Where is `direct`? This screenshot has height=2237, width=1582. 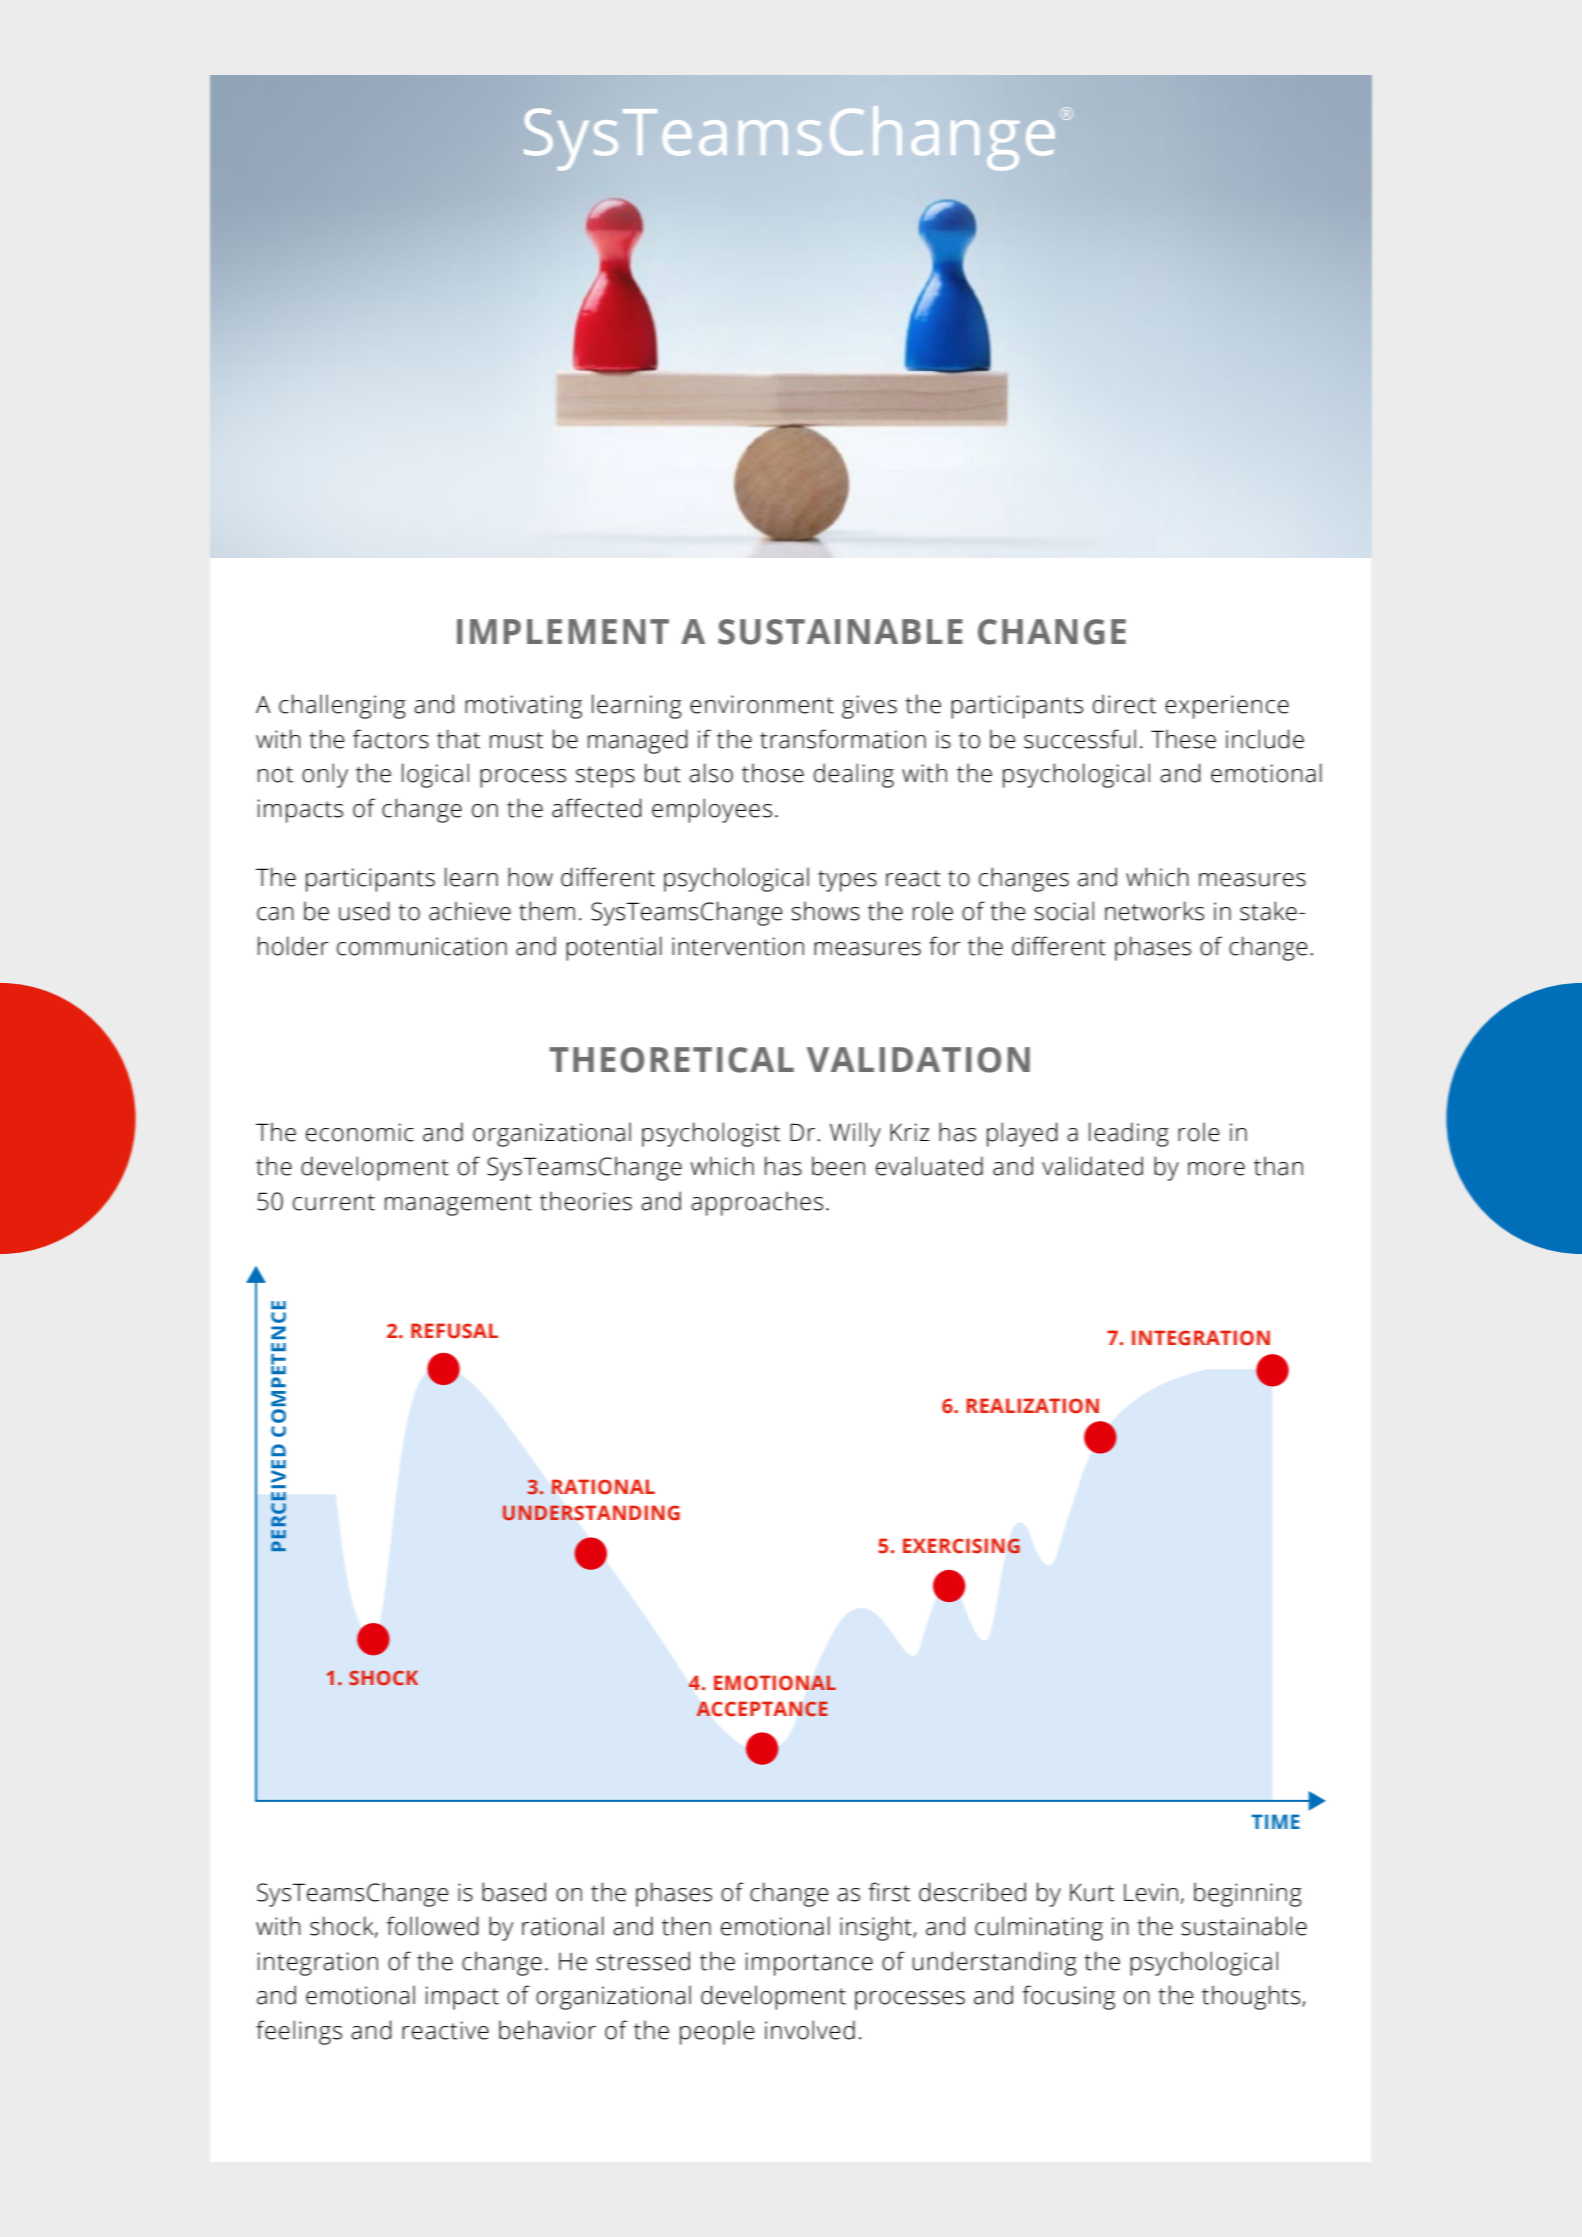 direct is located at coordinates (1124, 704).
